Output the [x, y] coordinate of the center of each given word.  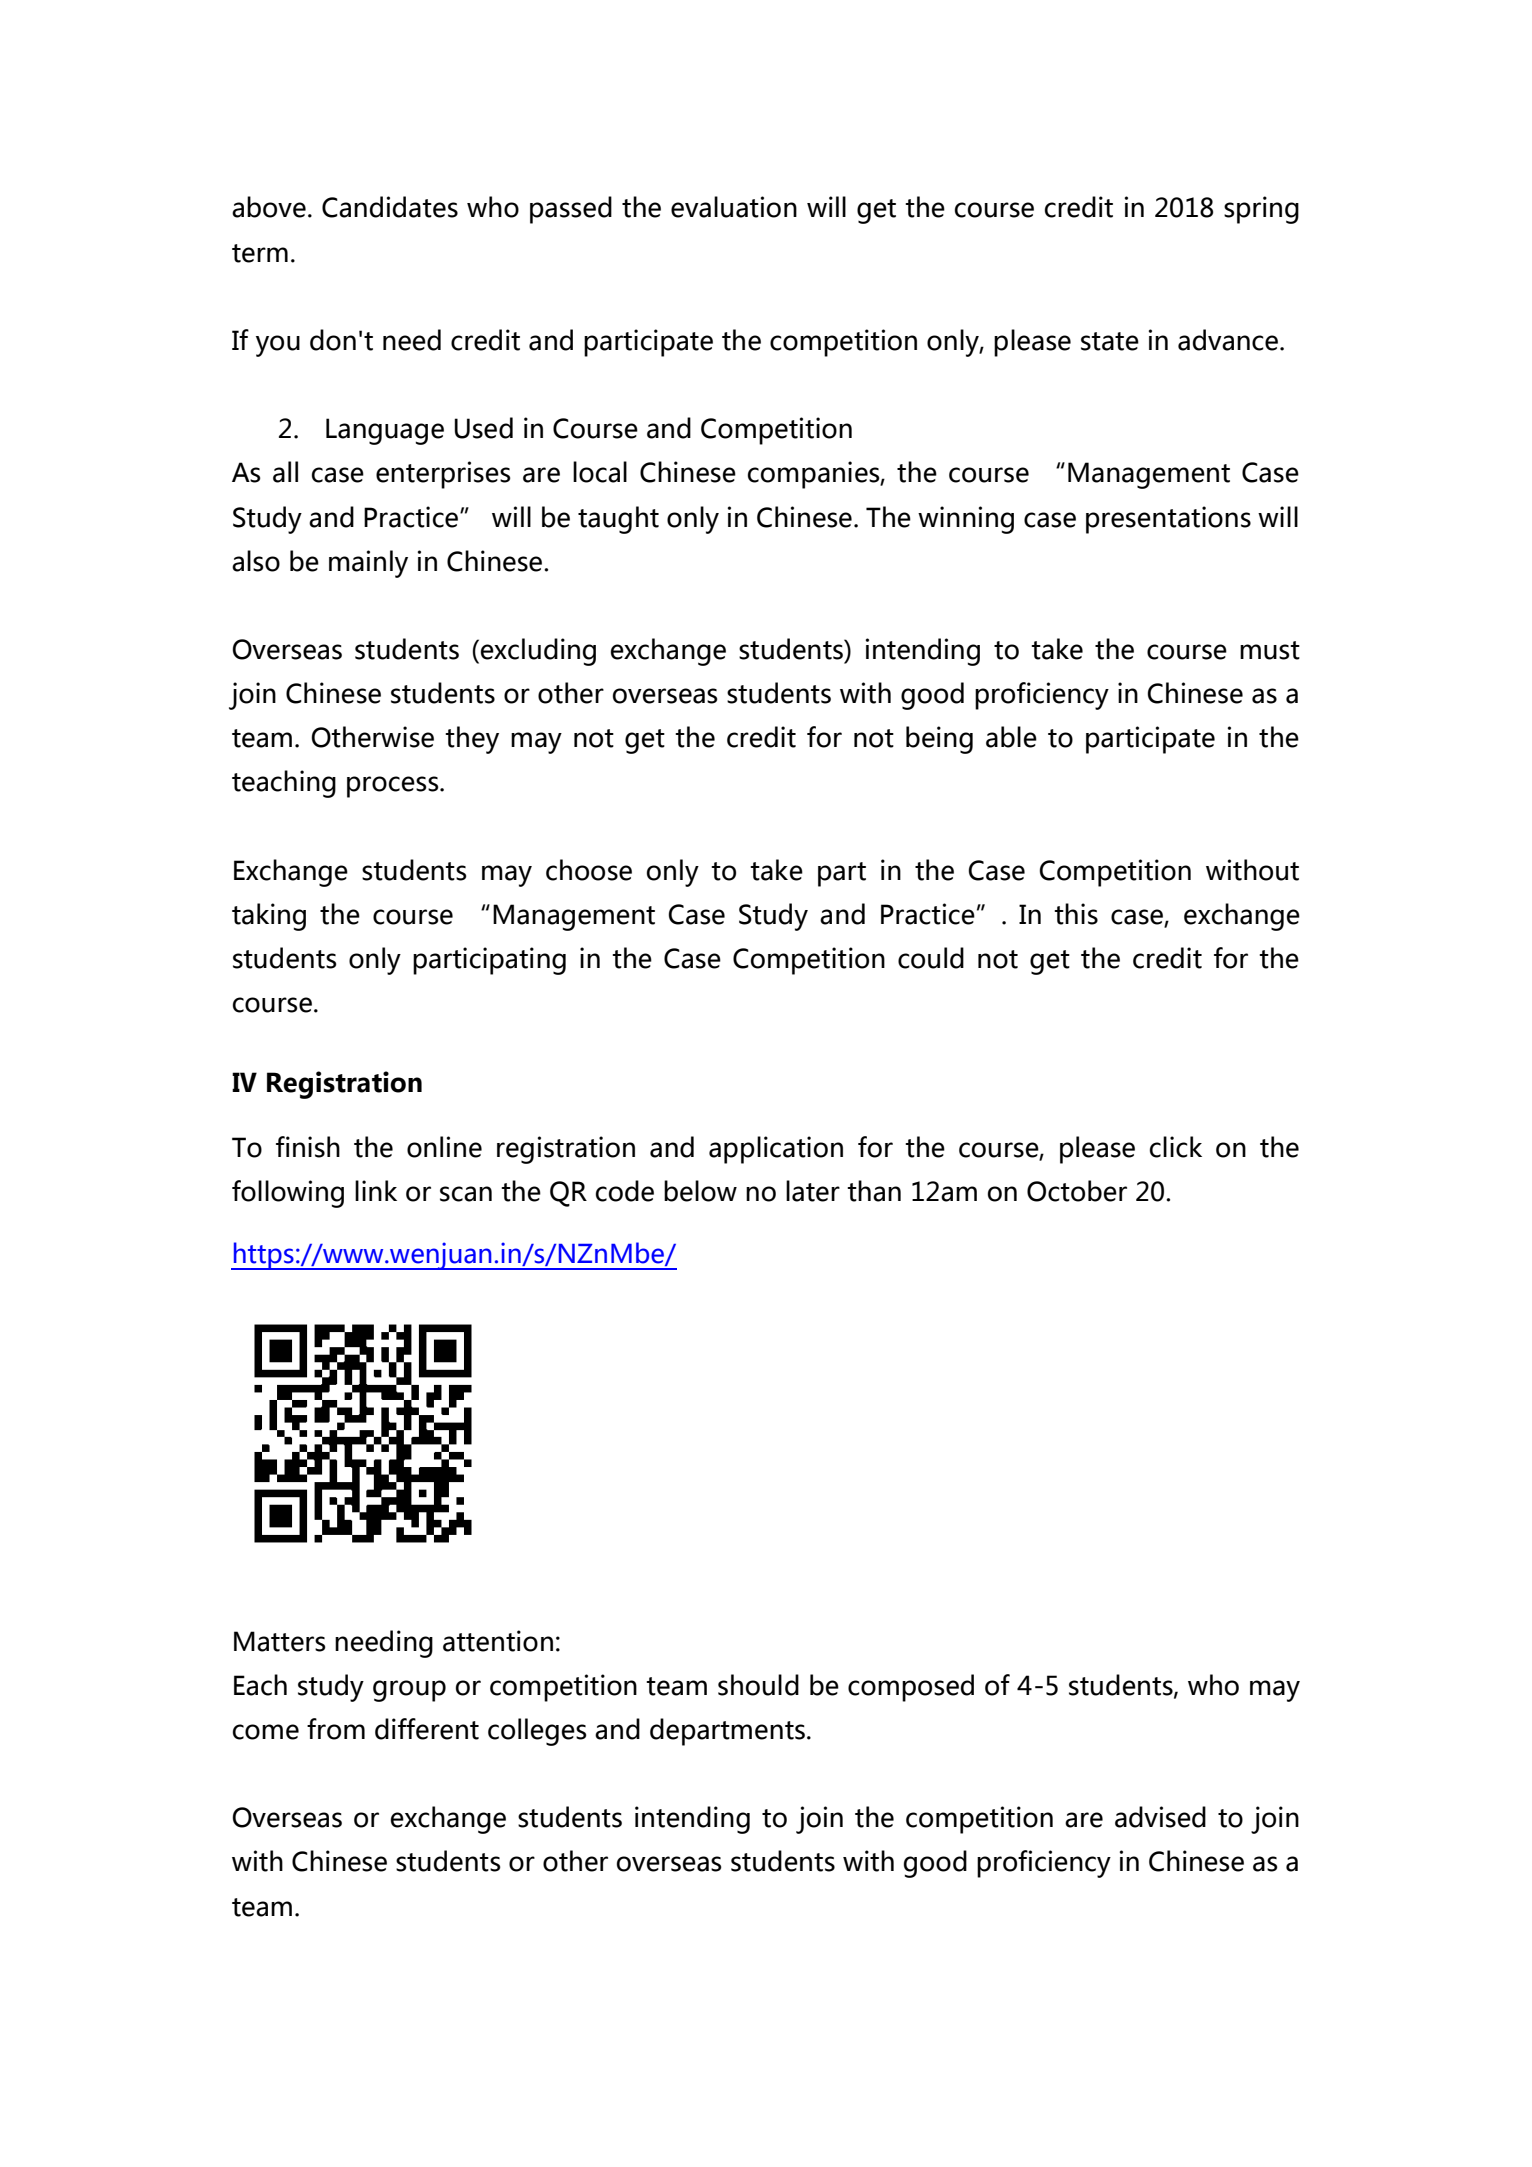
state [1110, 341]
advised [1160, 1817]
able [1011, 737]
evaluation [734, 207]
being [939, 740]
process [394, 787]
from [336, 1729]
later [813, 1191]
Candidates [390, 207]
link [376, 1190]
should [758, 1685]
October [1077, 1191]
